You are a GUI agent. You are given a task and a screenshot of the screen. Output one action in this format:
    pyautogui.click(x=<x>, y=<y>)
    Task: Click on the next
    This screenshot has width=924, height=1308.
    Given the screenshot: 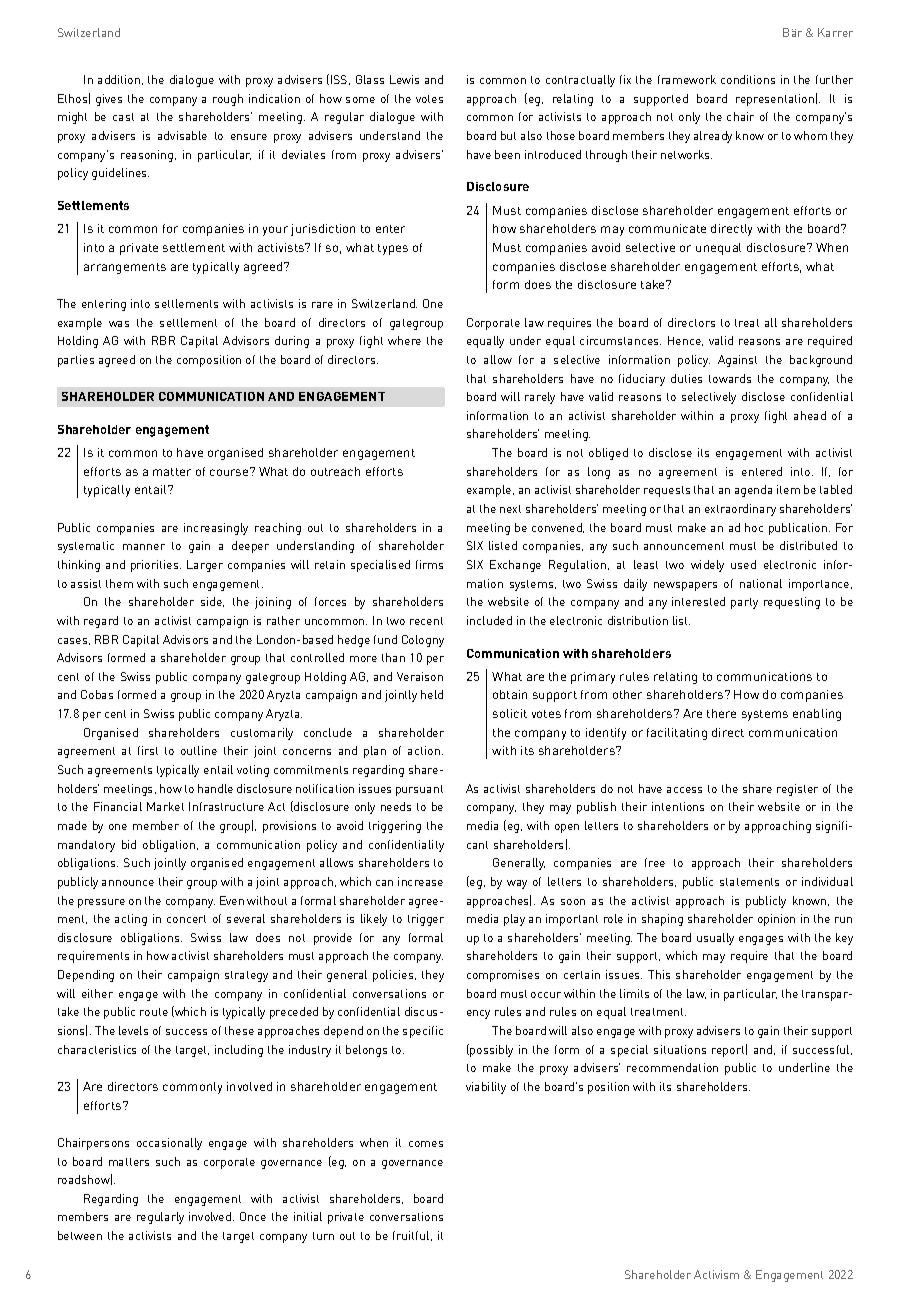 What is the action you would take?
    pyautogui.click(x=510, y=509)
